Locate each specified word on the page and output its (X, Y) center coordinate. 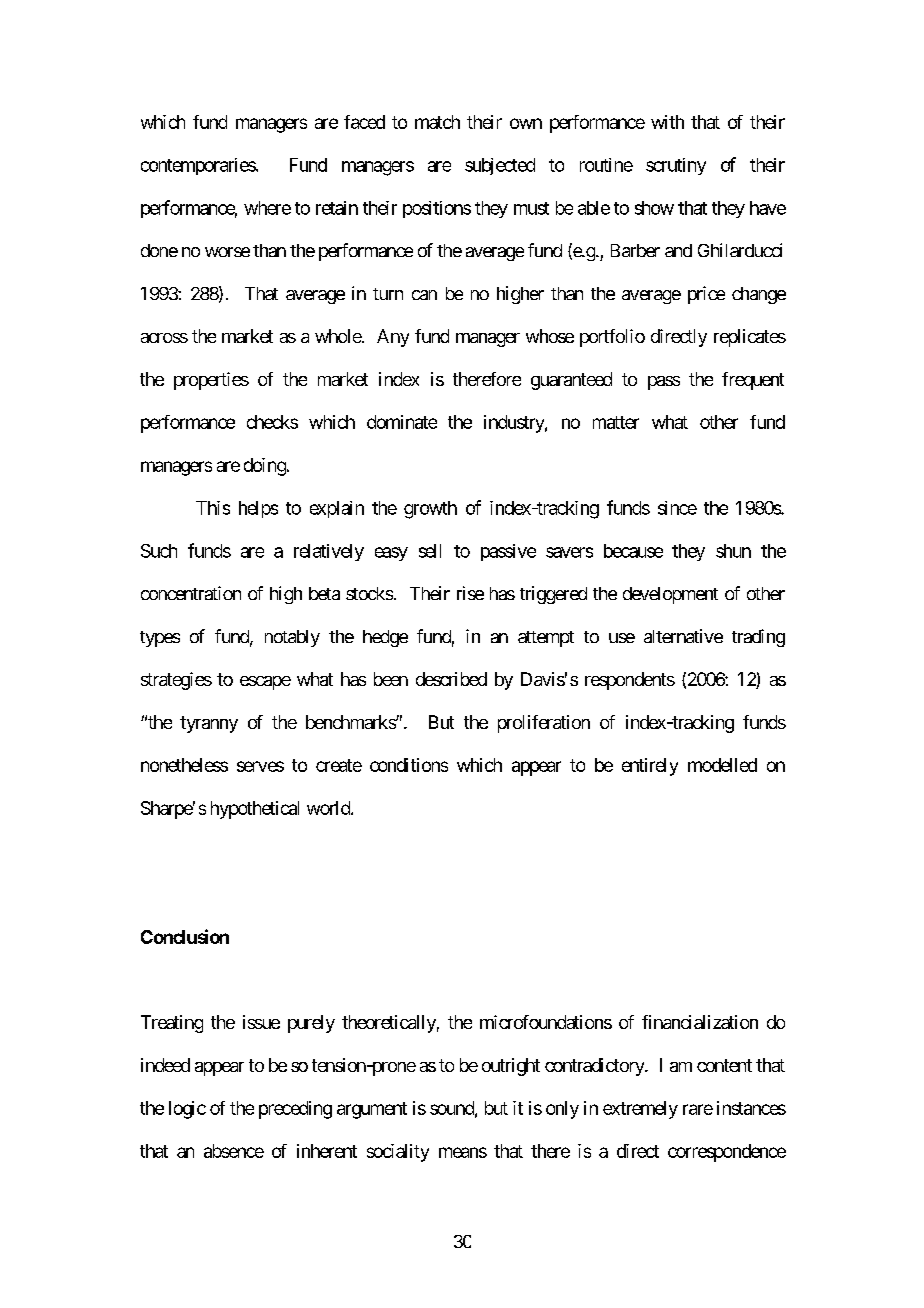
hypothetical (255, 810)
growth (430, 510)
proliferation (544, 724)
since (677, 508)
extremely (640, 1110)
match (437, 122)
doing (265, 467)
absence (234, 1151)
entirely (650, 767)
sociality (398, 1153)
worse (227, 252)
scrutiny (676, 166)
